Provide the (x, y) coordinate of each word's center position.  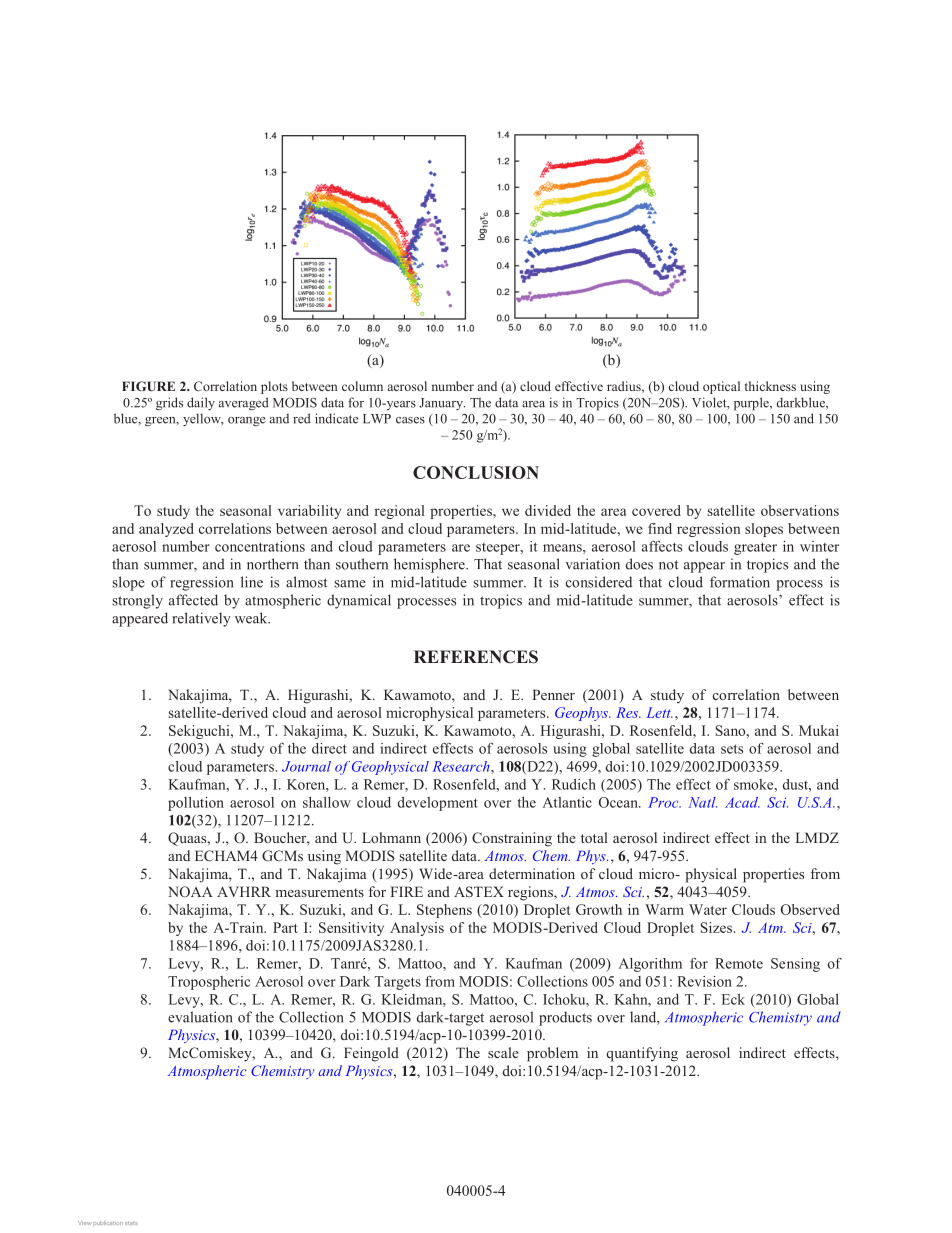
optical (721, 387)
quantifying (642, 1054)
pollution (196, 804)
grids (169, 404)
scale (503, 1052)
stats (131, 1223)
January (442, 404)
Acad (742, 802)
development (438, 804)
